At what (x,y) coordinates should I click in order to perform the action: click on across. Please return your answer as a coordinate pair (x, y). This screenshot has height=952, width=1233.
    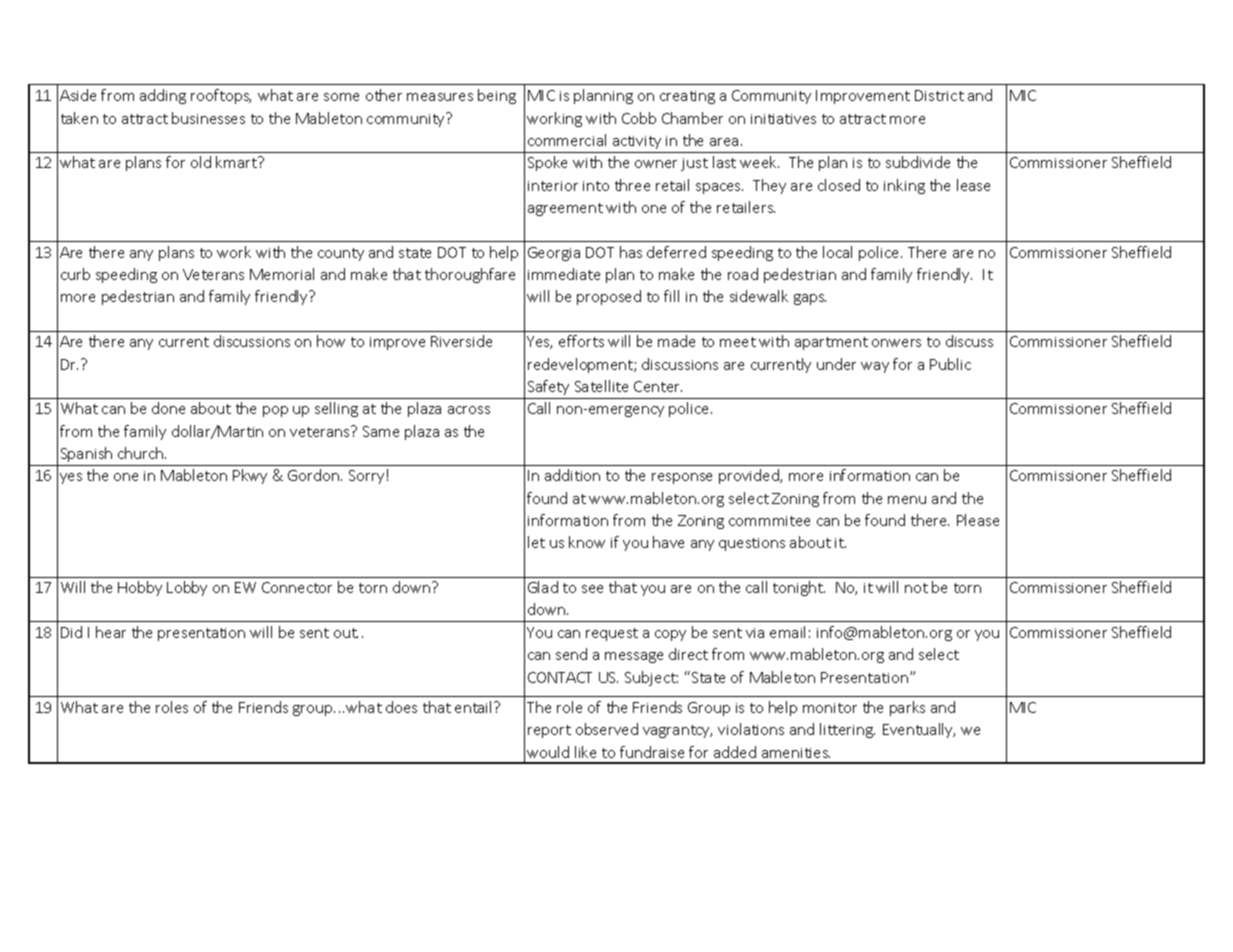
    Looking at the image, I should click on (469, 410).
